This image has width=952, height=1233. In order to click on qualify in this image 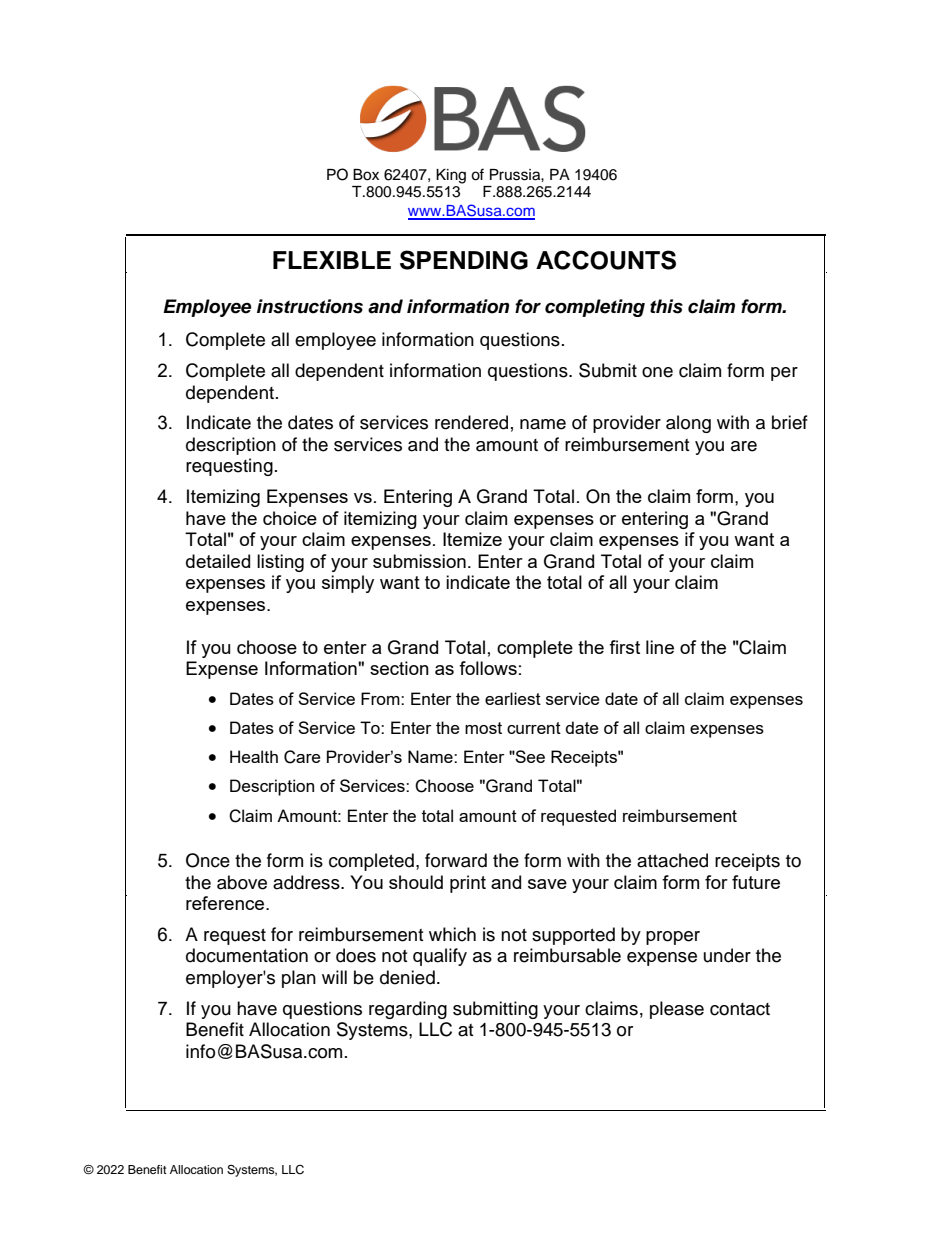, I will do `click(440, 957)`.
